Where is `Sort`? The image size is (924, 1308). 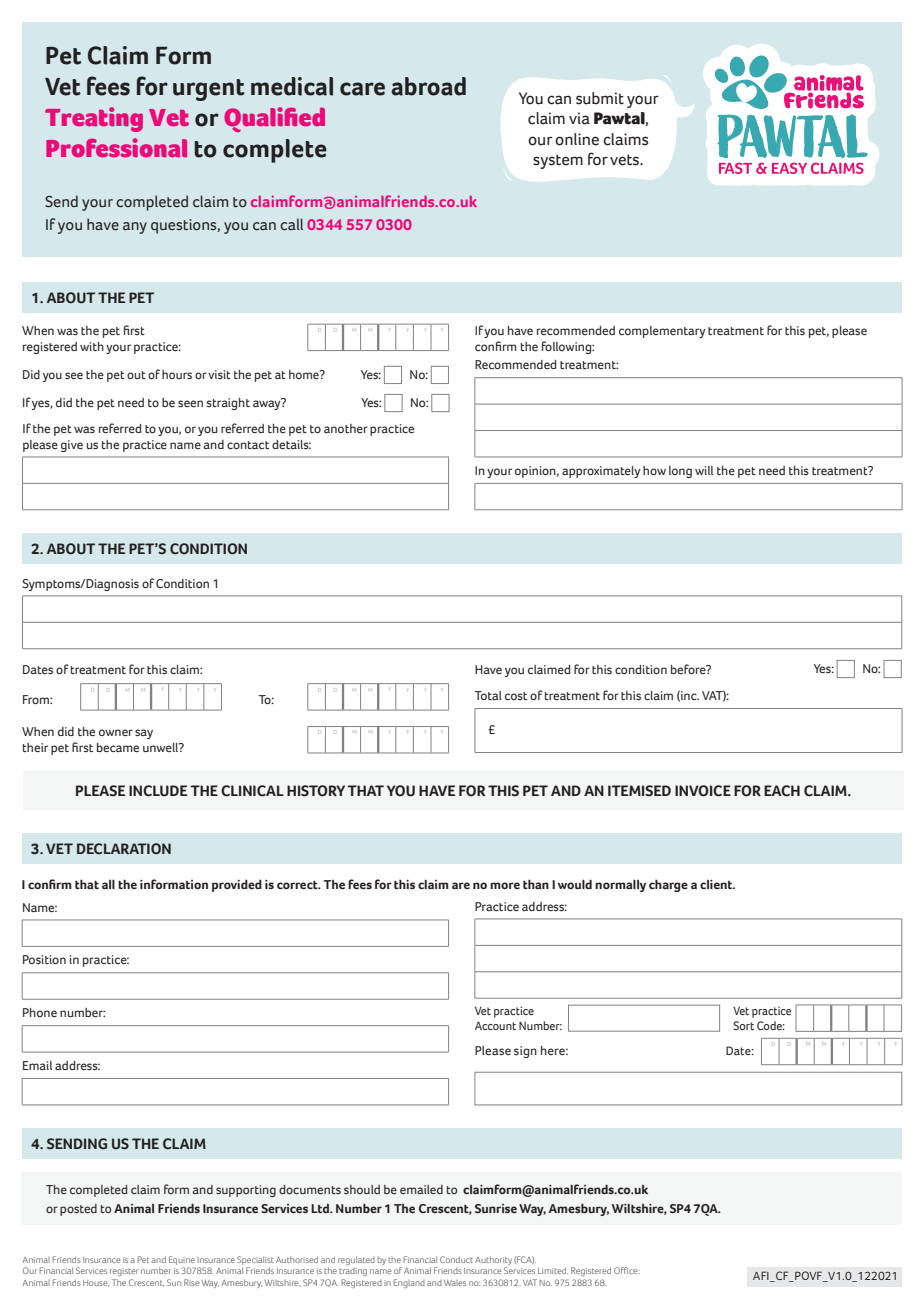
Sort is located at coordinates (743, 1025).
